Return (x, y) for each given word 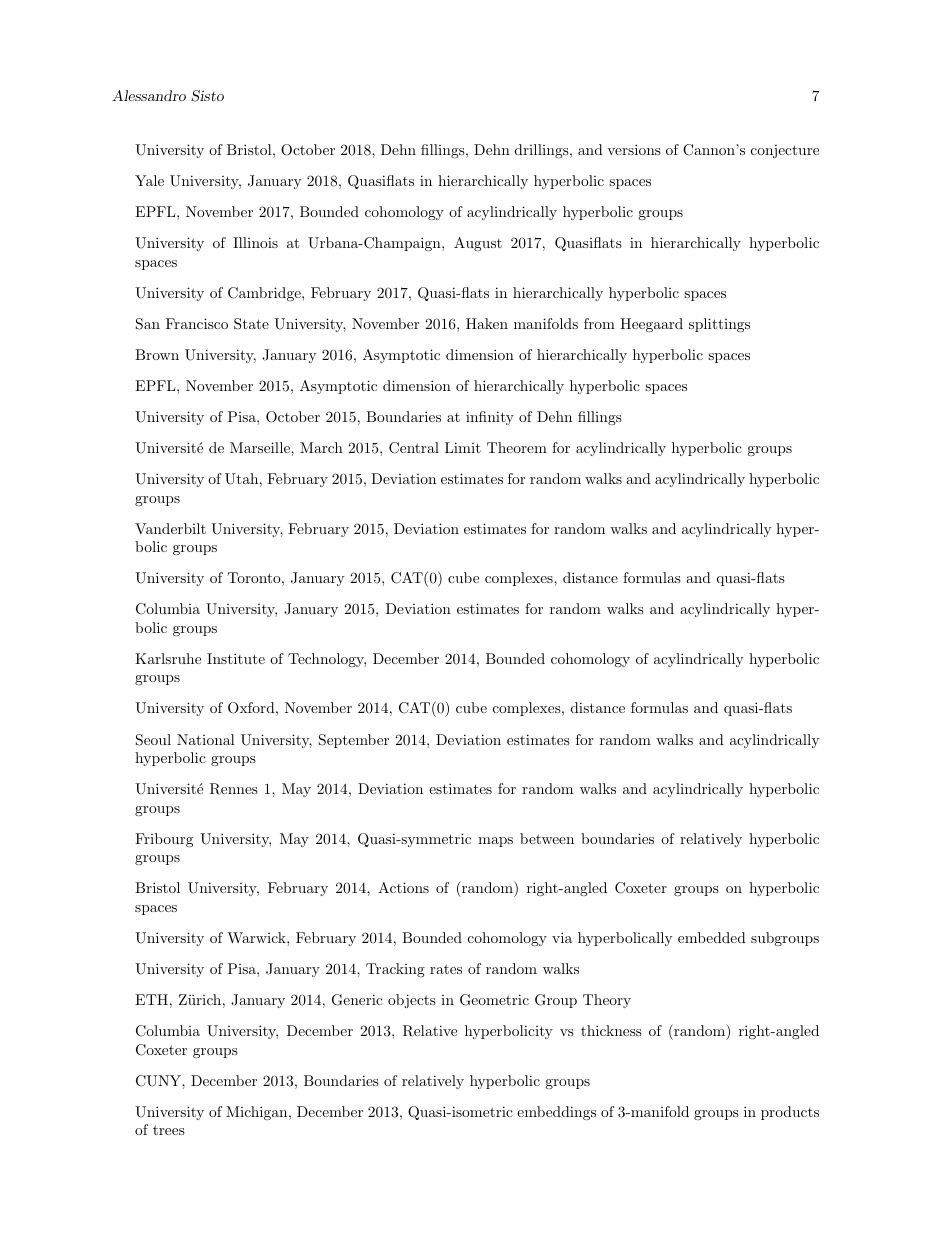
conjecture (785, 151)
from (599, 323)
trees (169, 1130)
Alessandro (149, 95)
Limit (463, 447)
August (478, 244)
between (547, 838)
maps (495, 842)
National (206, 739)
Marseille (261, 447)
